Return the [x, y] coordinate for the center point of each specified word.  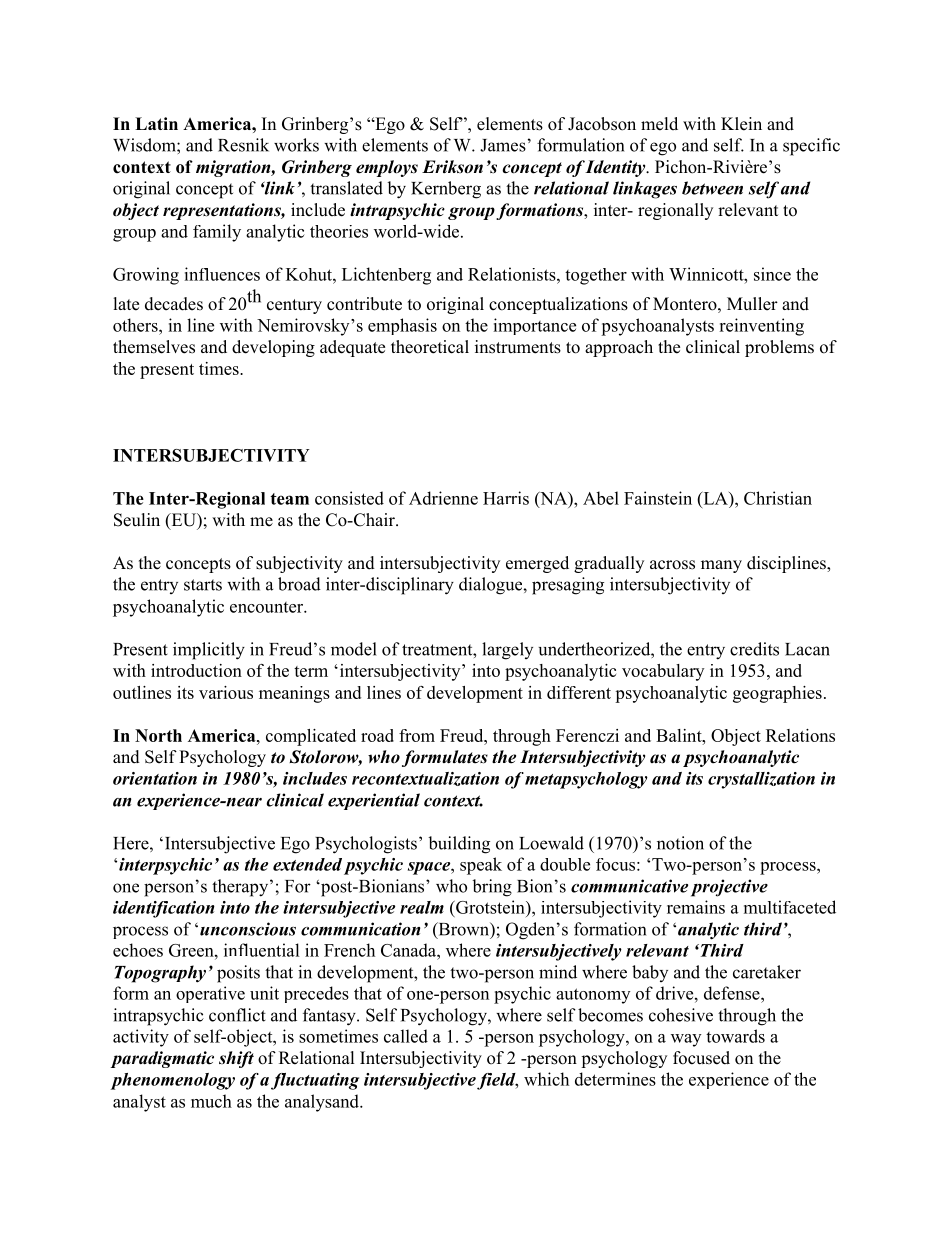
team [289, 499]
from [417, 735]
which [546, 1079]
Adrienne [443, 498]
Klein [741, 124]
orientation [155, 778]
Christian [778, 498]
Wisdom [145, 145]
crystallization [761, 780]
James [503, 145]
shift [236, 1059]
